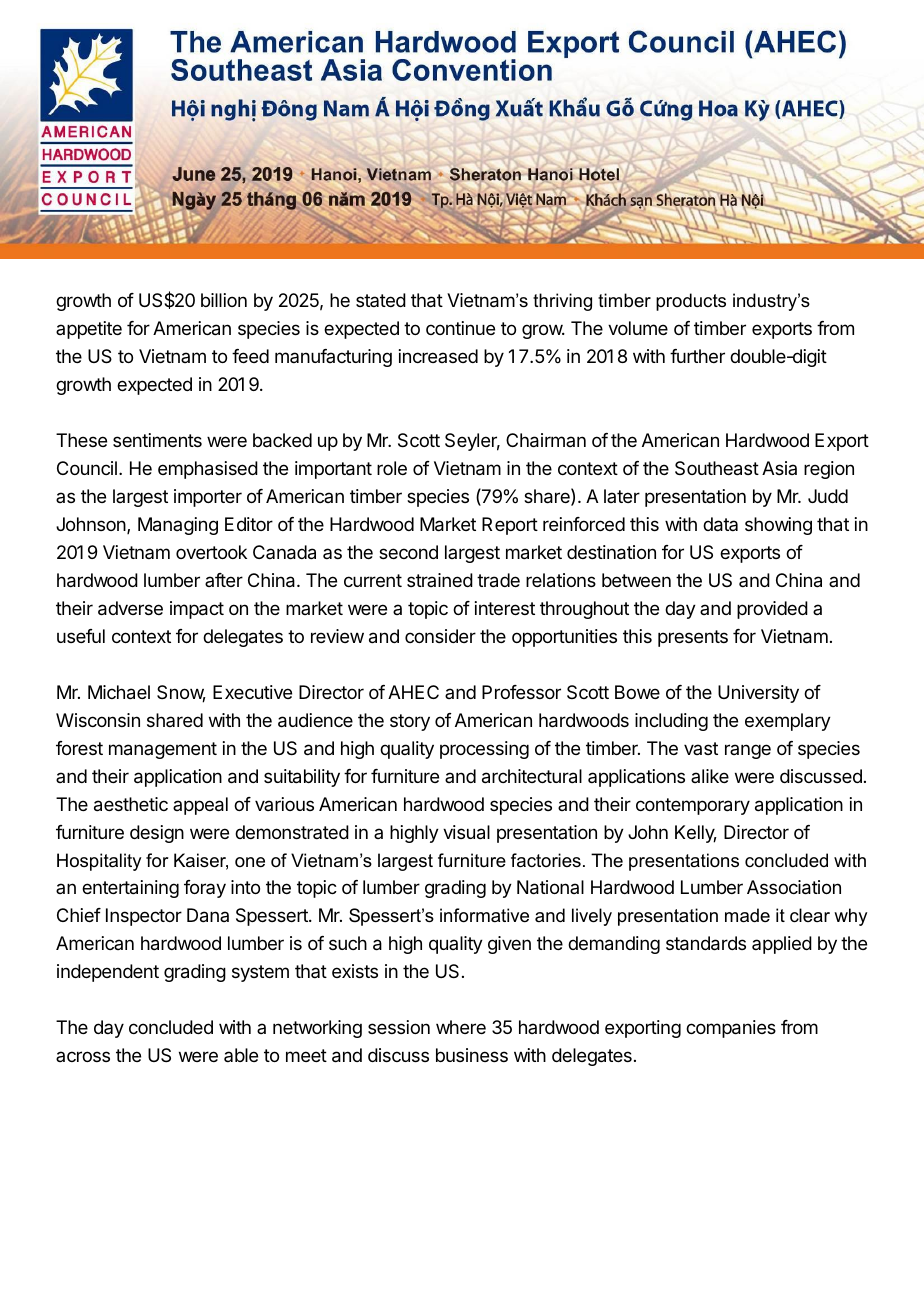 This image has width=924, height=1308. What do you see at coordinates (119, 692) in the image?
I see `Michael` at bounding box center [119, 692].
